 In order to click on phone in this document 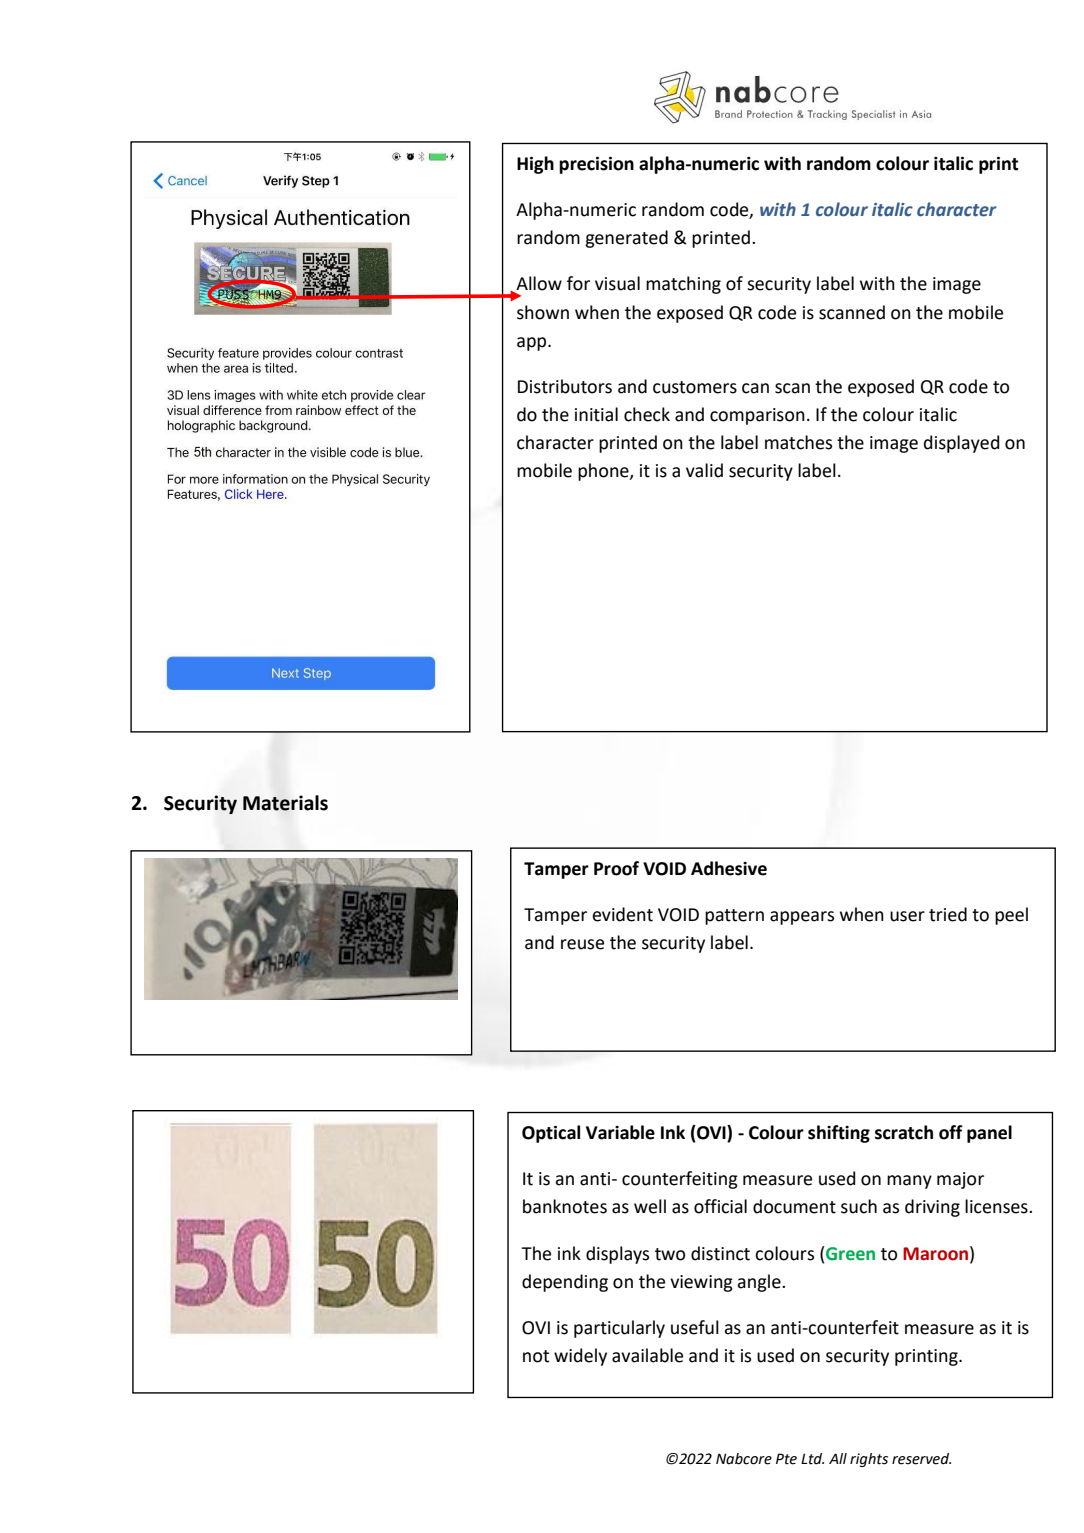, I will do `click(604, 472)`.
